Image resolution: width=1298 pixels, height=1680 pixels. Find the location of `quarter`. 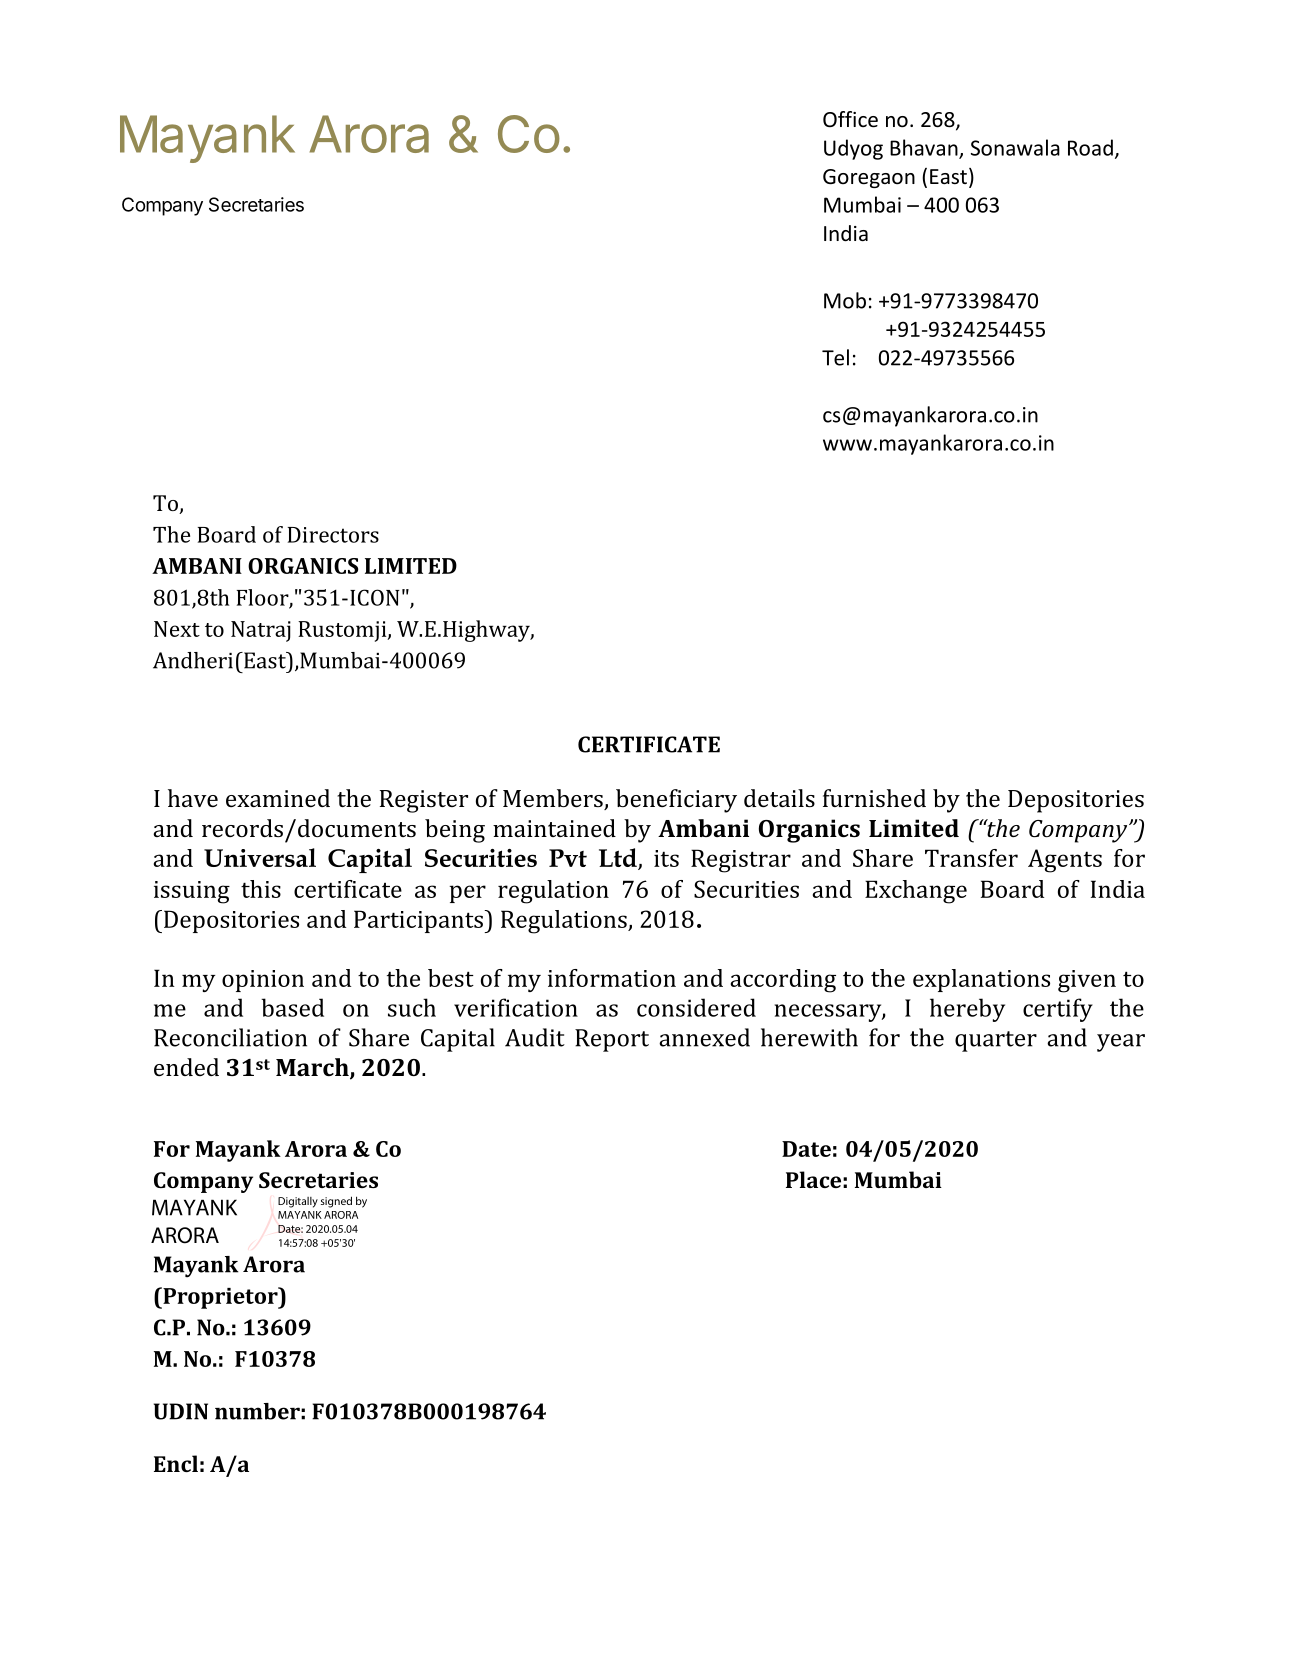

quarter is located at coordinates (996, 1041).
